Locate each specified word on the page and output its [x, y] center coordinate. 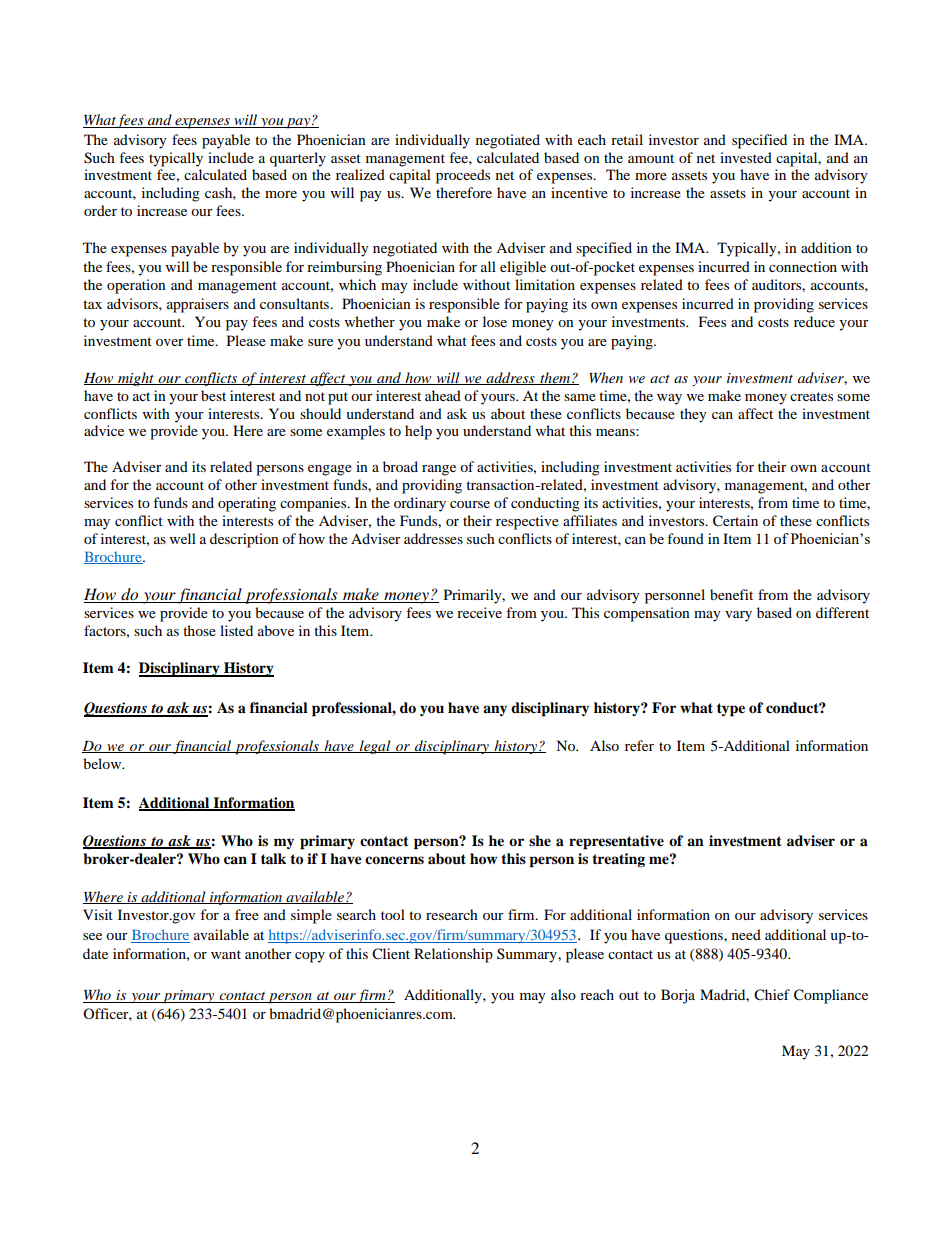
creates [811, 396]
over [170, 342]
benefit [731, 594]
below [103, 763]
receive [479, 612]
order [100, 210]
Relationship [453, 955]
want [226, 954]
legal [375, 747]
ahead [443, 395]
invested [746, 157]
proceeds [463, 176]
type [731, 710]
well [183, 538]
